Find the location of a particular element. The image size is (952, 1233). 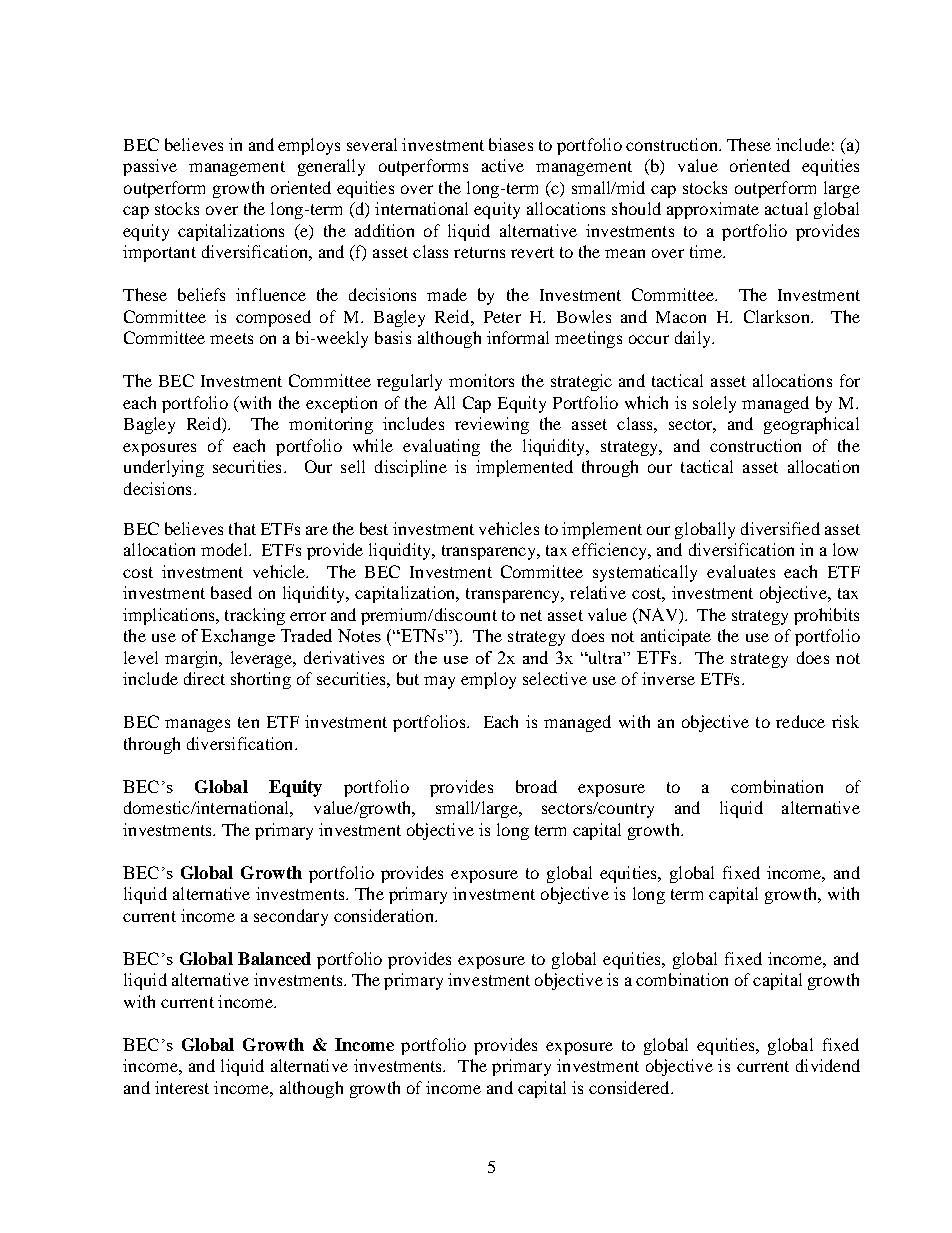

passive is located at coordinates (150, 167).
